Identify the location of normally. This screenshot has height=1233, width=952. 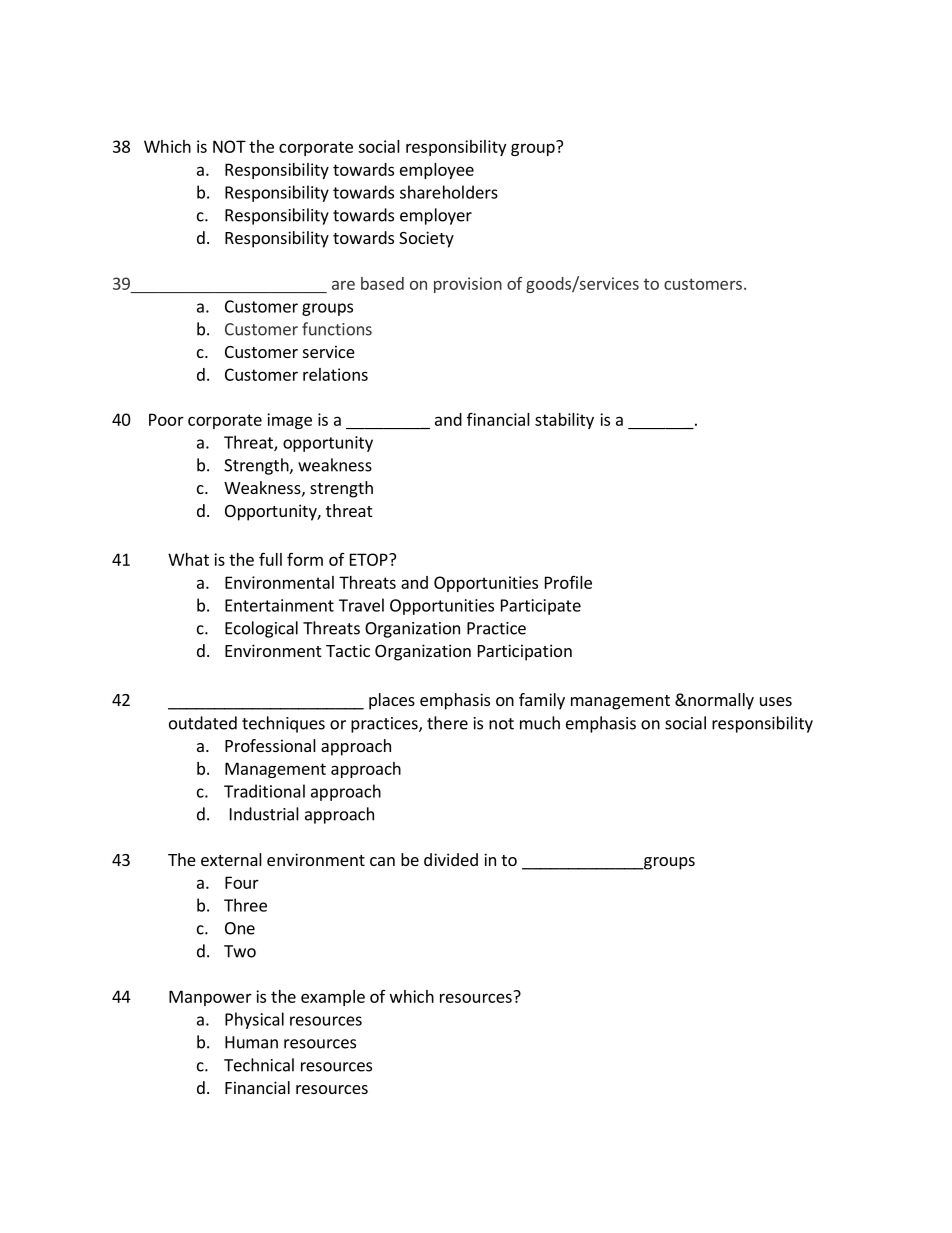
(720, 701).
